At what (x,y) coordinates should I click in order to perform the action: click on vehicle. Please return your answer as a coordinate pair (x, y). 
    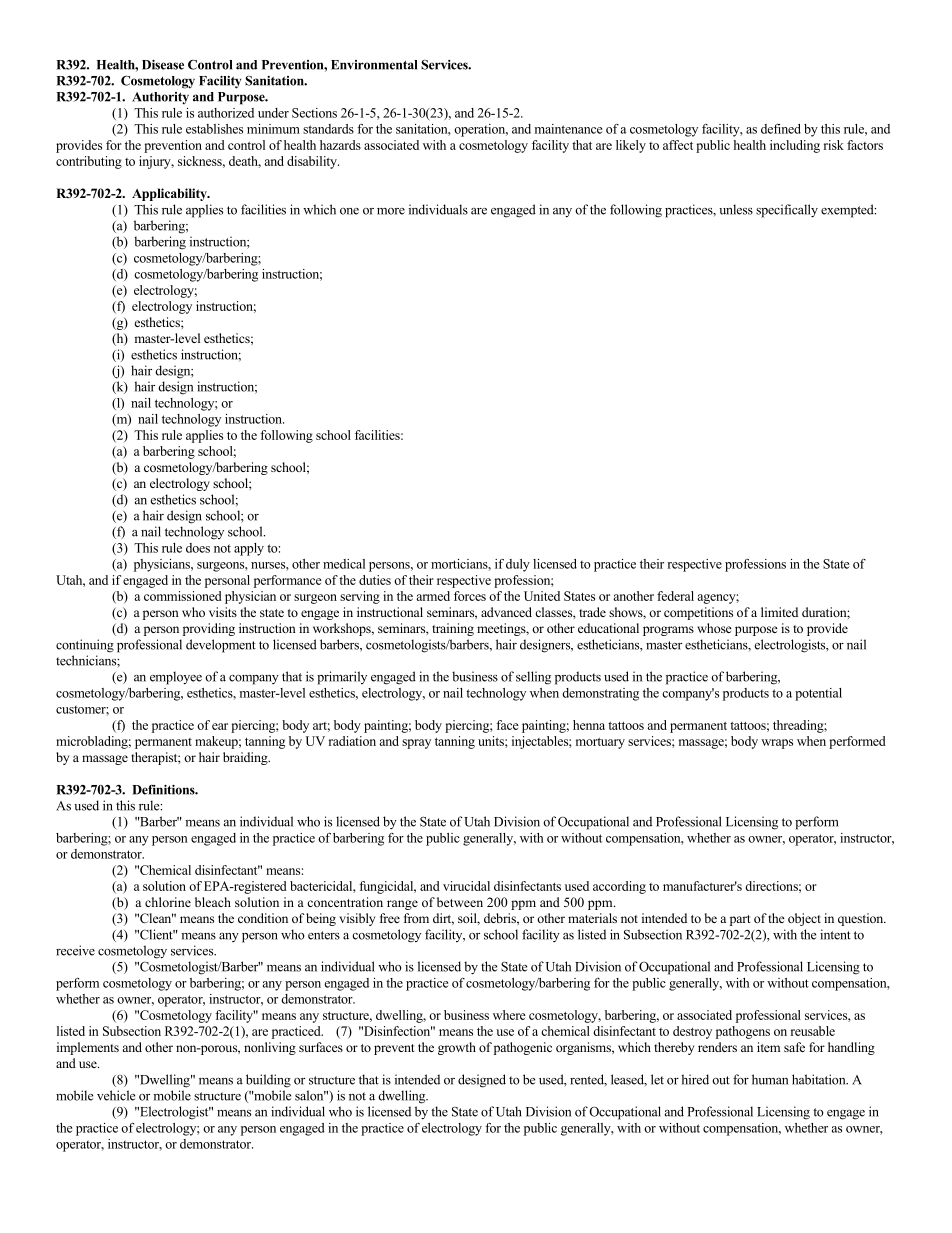
    Looking at the image, I should click on (116, 1095).
